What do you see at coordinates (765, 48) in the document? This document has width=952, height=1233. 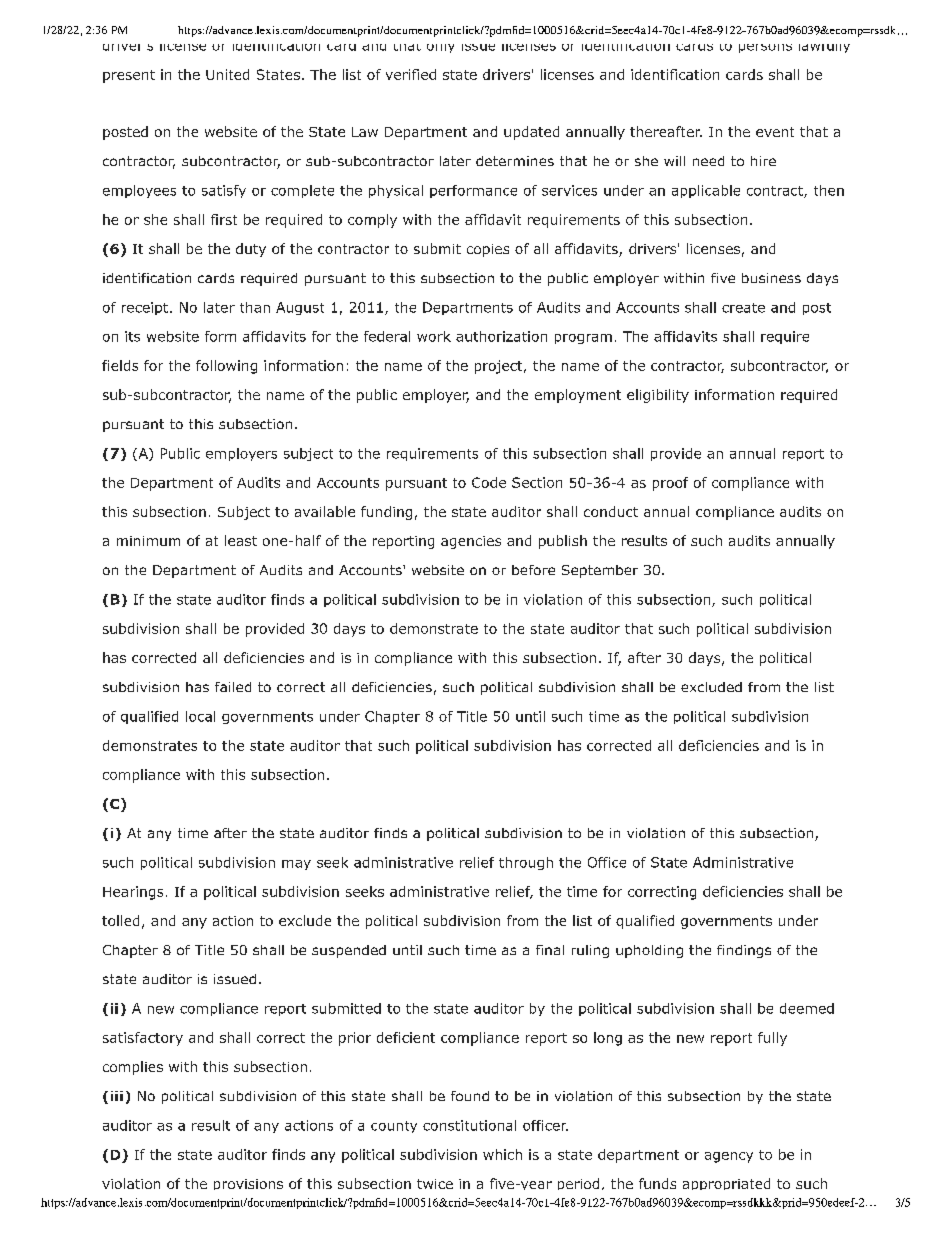 I see `persons` at bounding box center [765, 48].
